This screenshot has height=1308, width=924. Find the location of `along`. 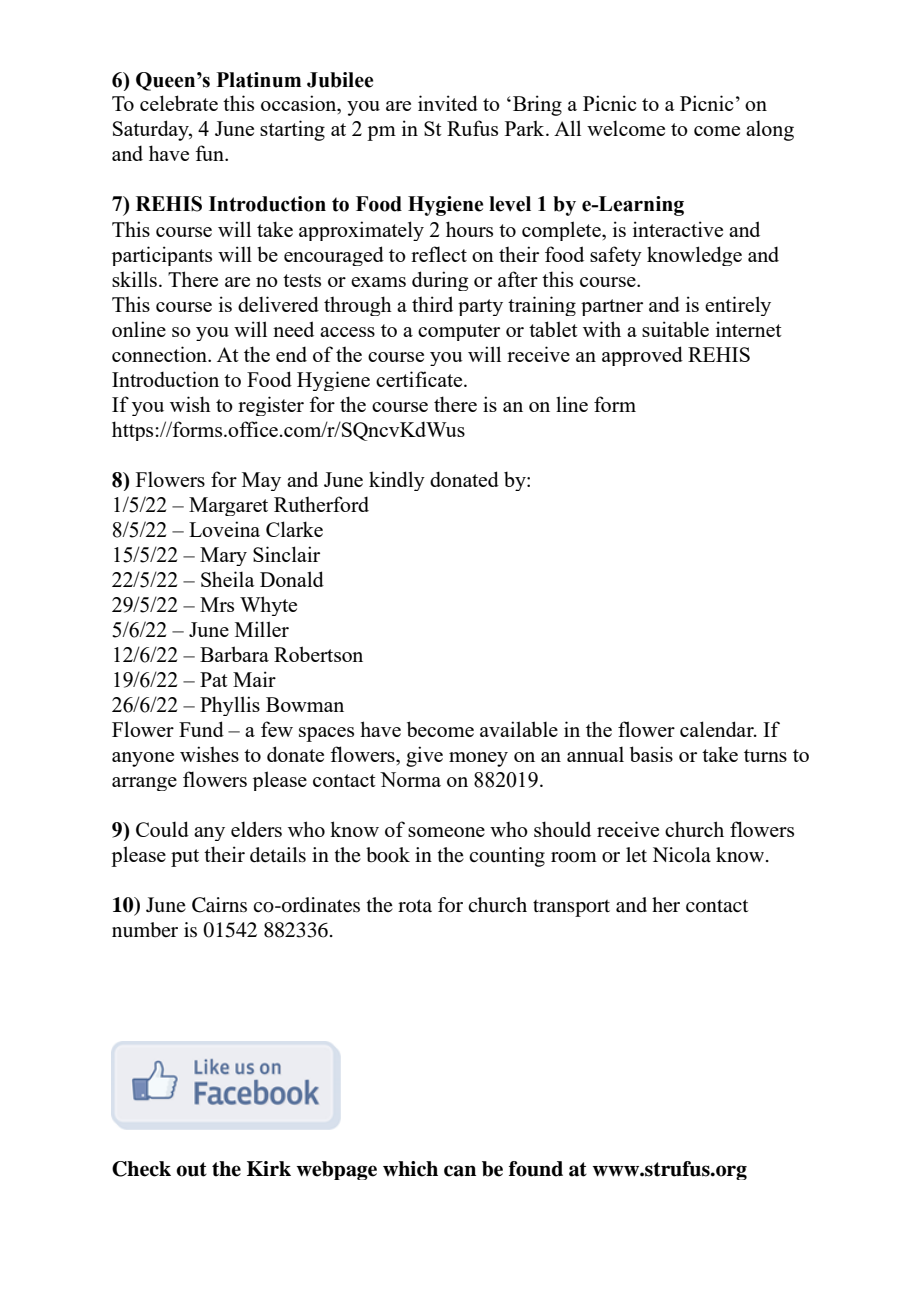

along is located at coordinates (770, 130).
